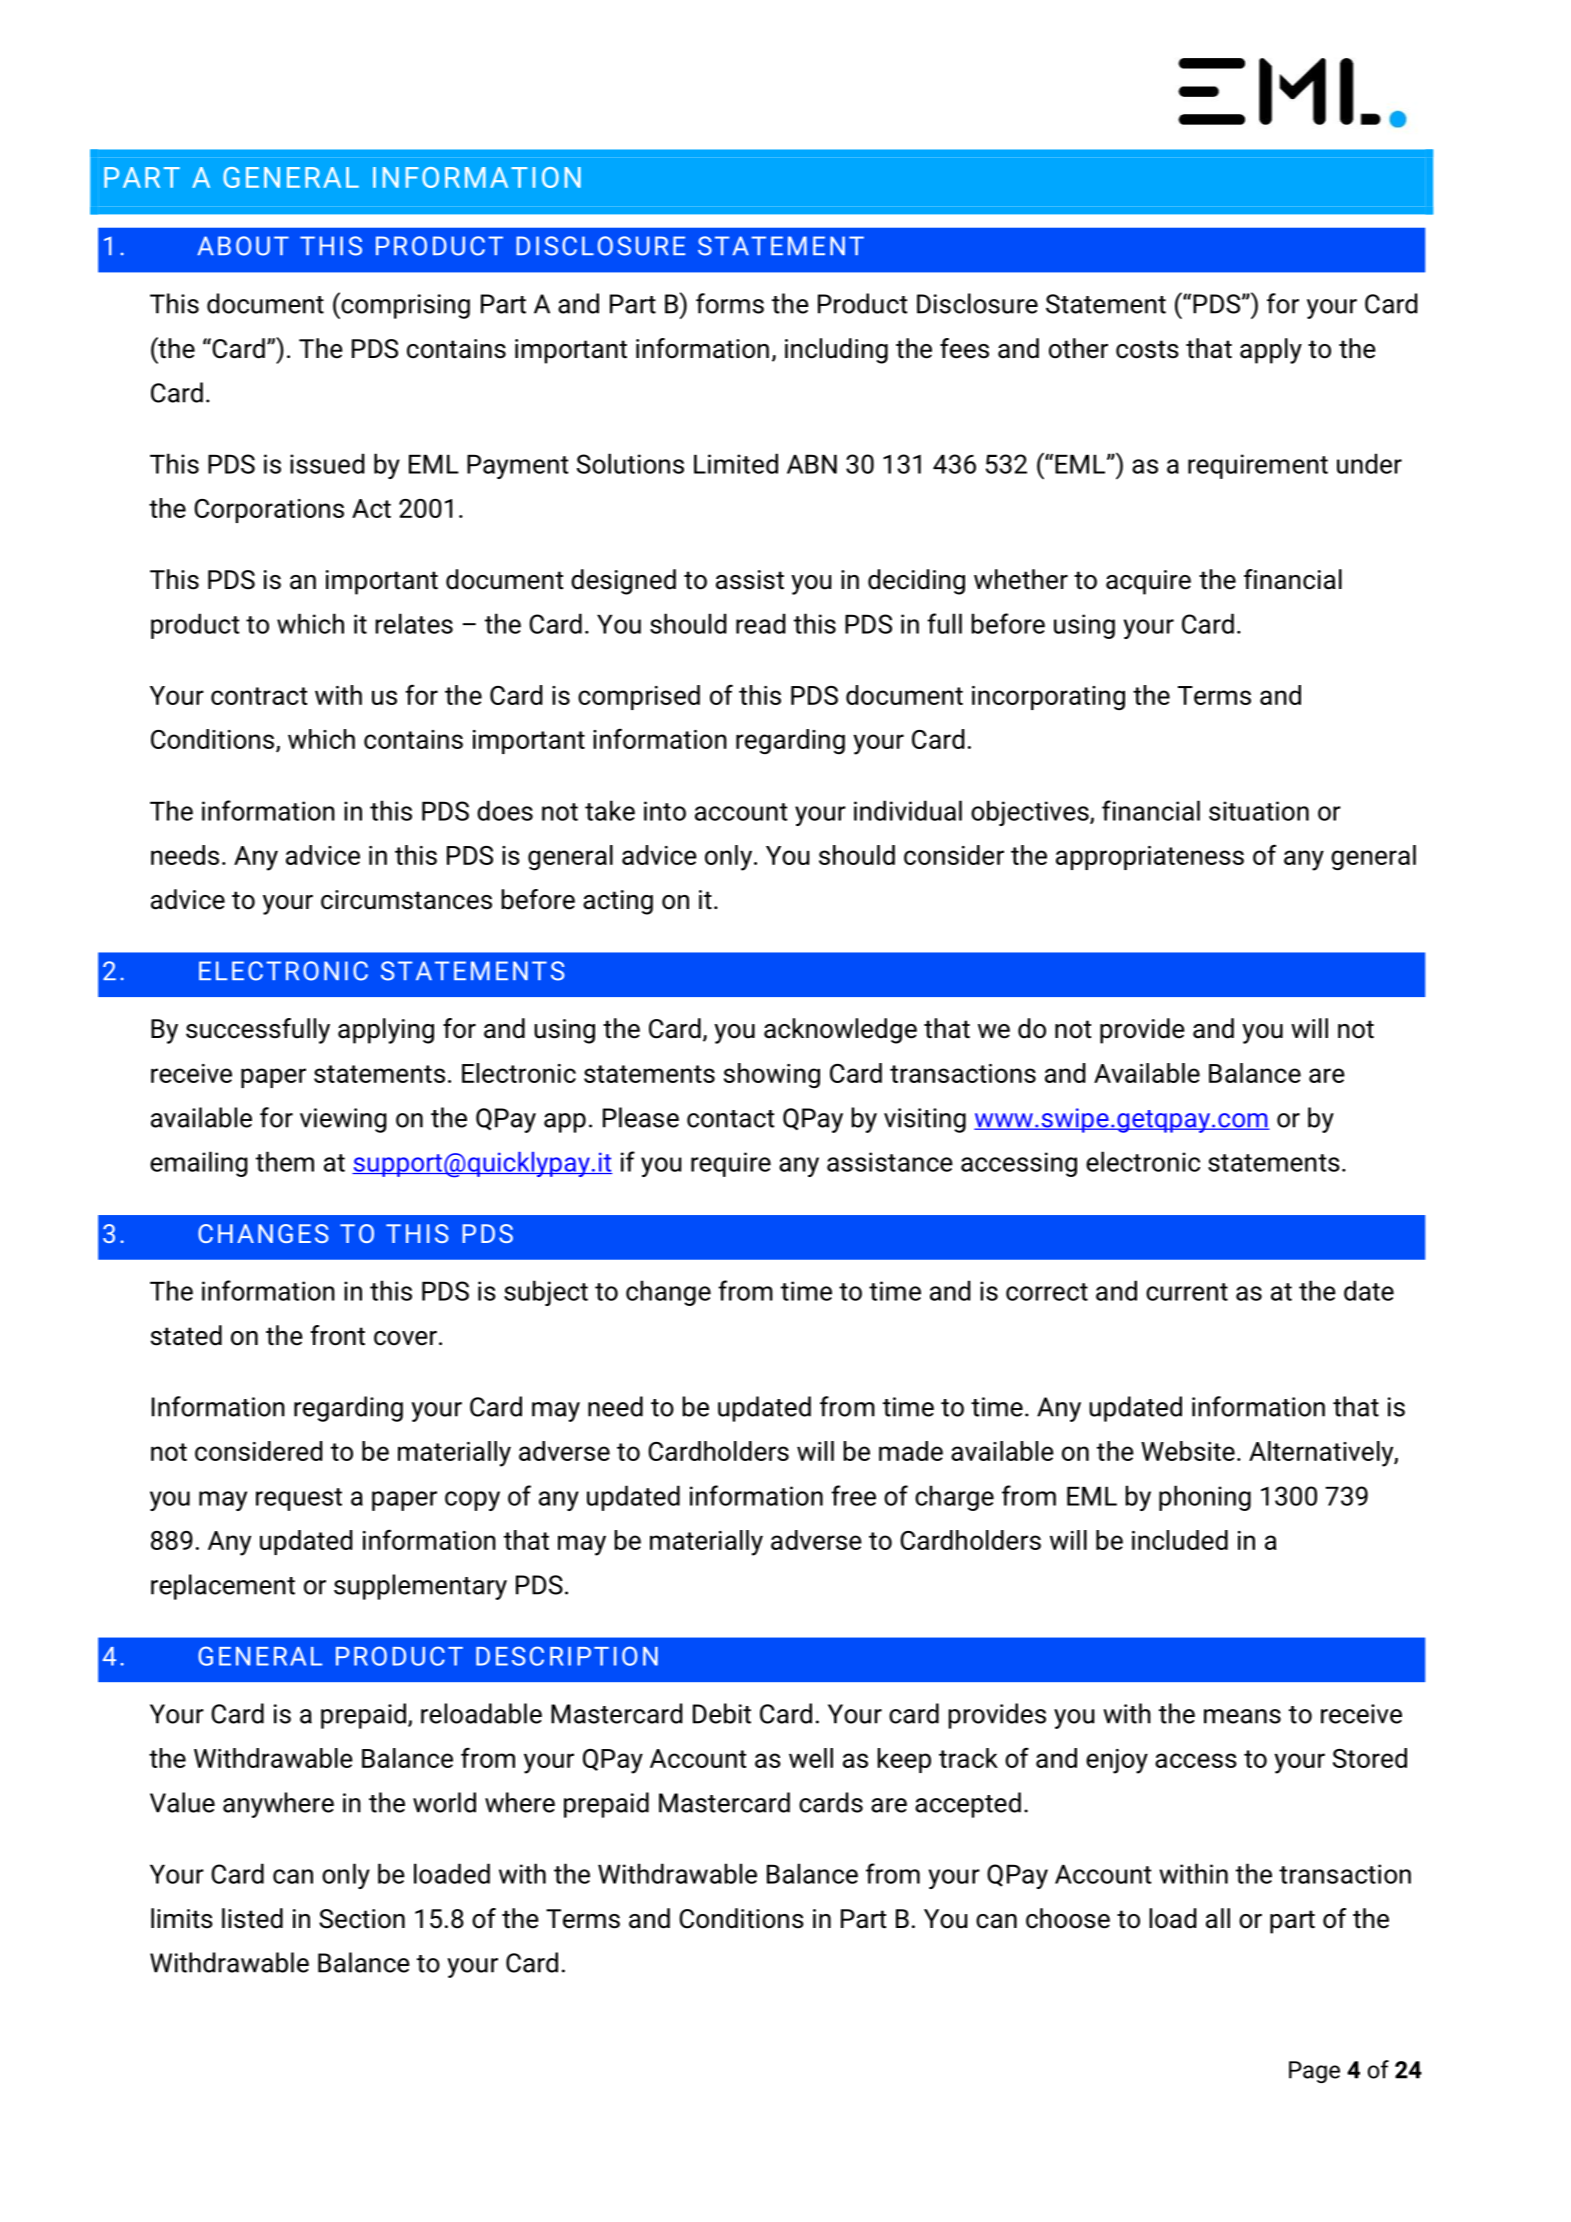 Image resolution: width=1571 pixels, height=2222 pixels. What do you see at coordinates (1068, 1918) in the document?
I see `choose` at bounding box center [1068, 1918].
